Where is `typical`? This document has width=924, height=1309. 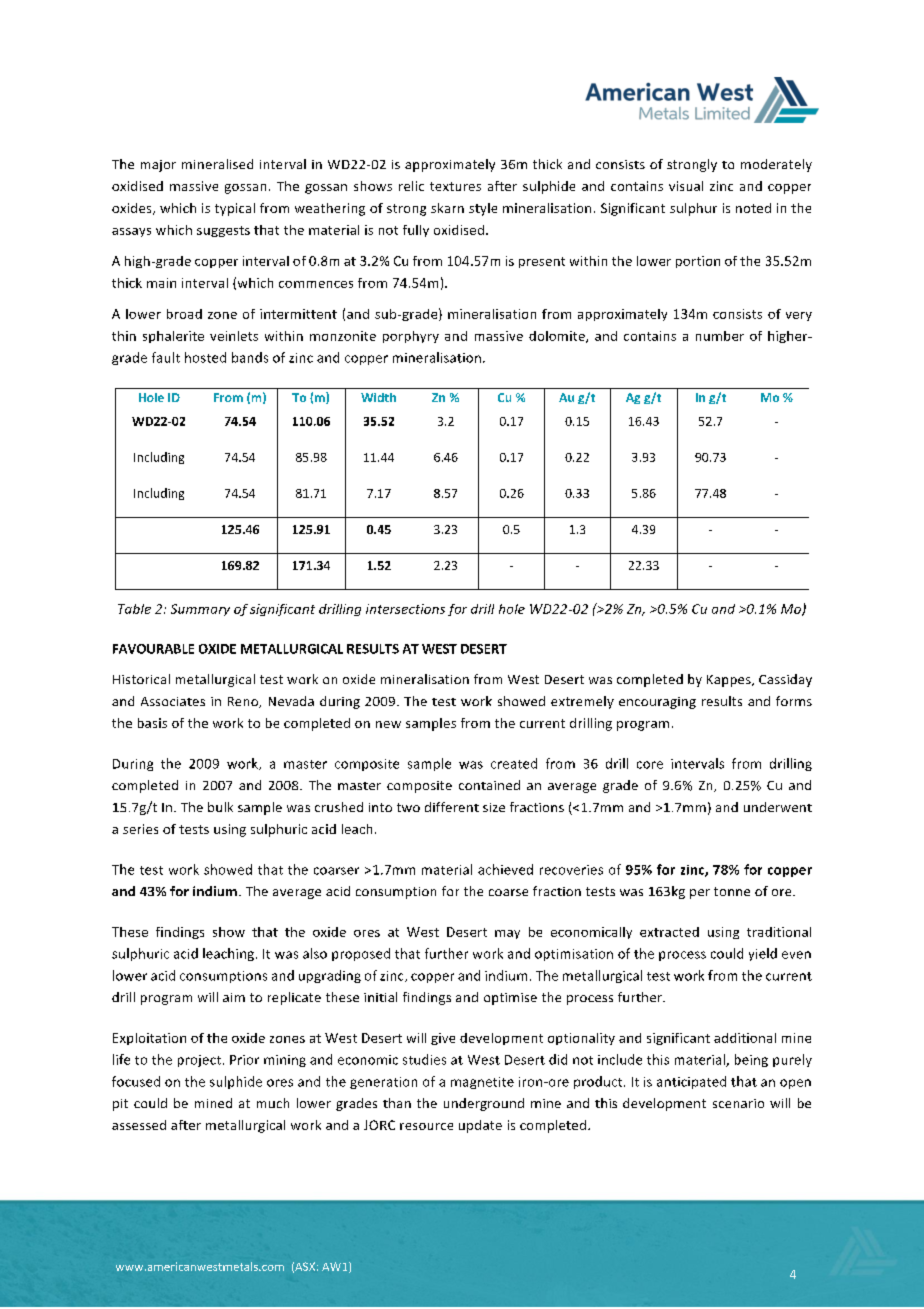
typical is located at coordinates (235, 209).
